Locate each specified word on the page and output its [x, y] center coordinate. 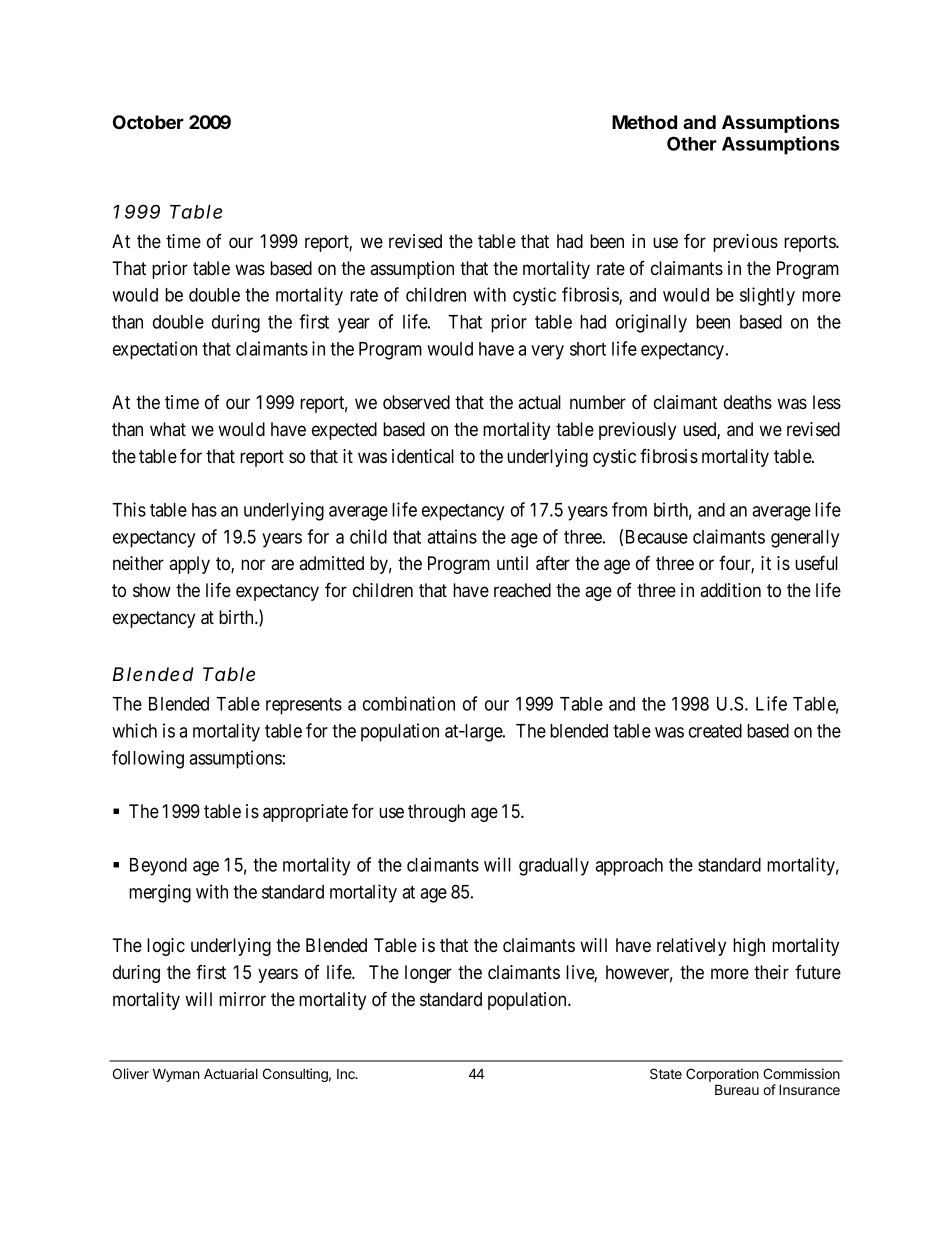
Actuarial [231, 1073]
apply [189, 565]
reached [522, 590]
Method [644, 122]
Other [692, 143]
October [148, 122]
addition [730, 590]
